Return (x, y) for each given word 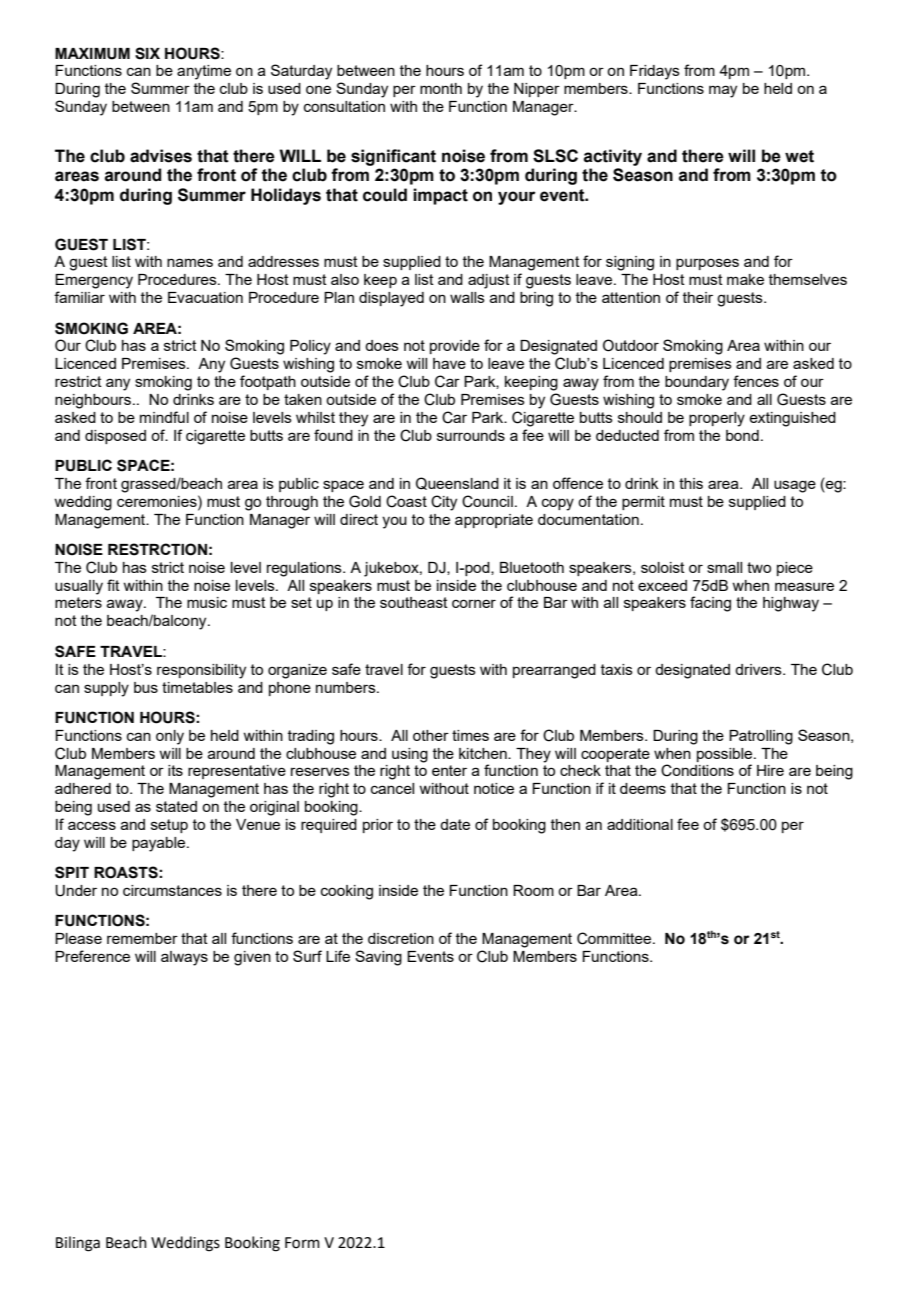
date (455, 824)
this (691, 483)
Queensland (457, 483)
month (441, 88)
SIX (147, 53)
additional (640, 824)
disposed (115, 437)
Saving (378, 958)
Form (302, 1243)
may (723, 91)
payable (160, 844)
